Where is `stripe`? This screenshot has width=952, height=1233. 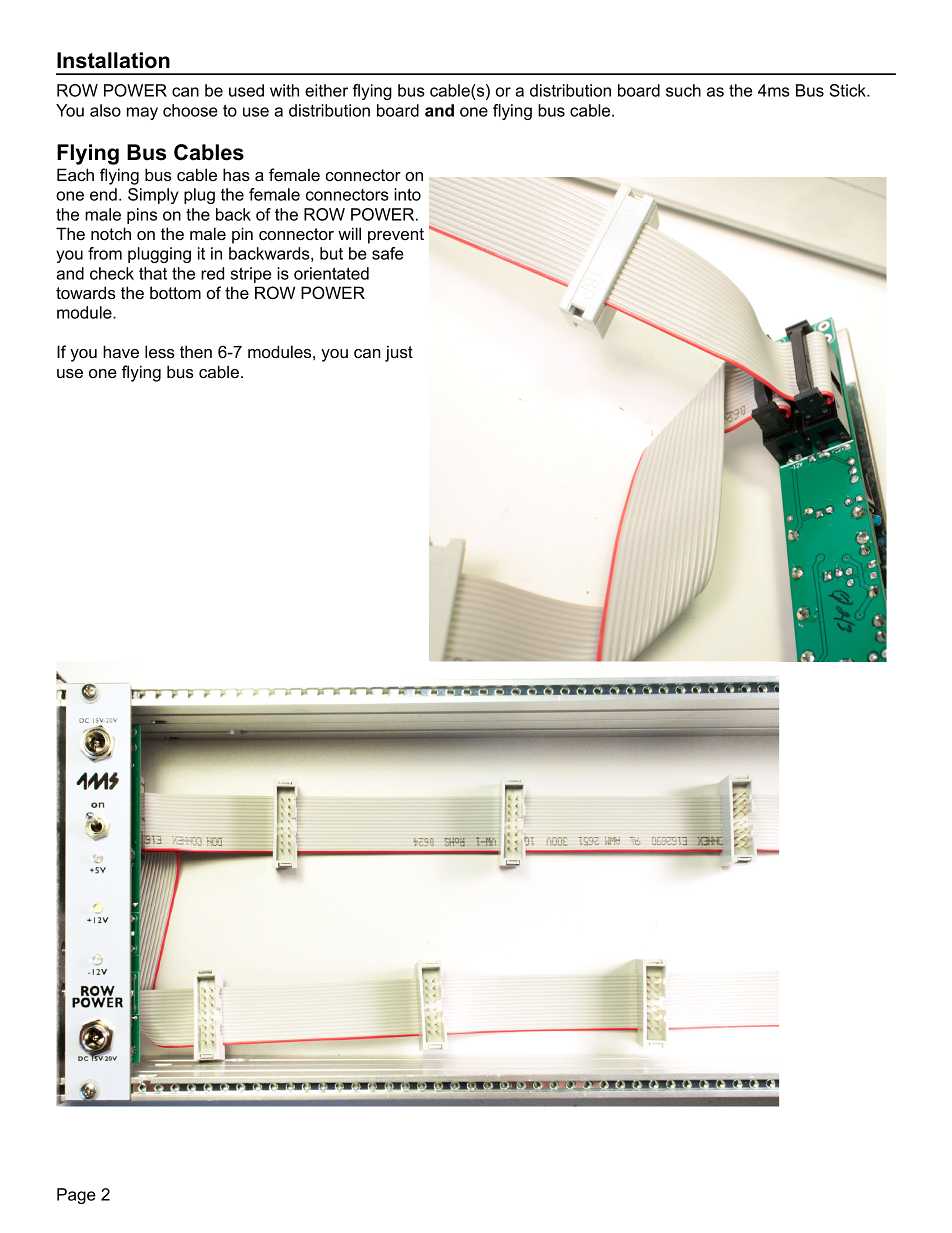
stripe is located at coordinates (251, 275).
